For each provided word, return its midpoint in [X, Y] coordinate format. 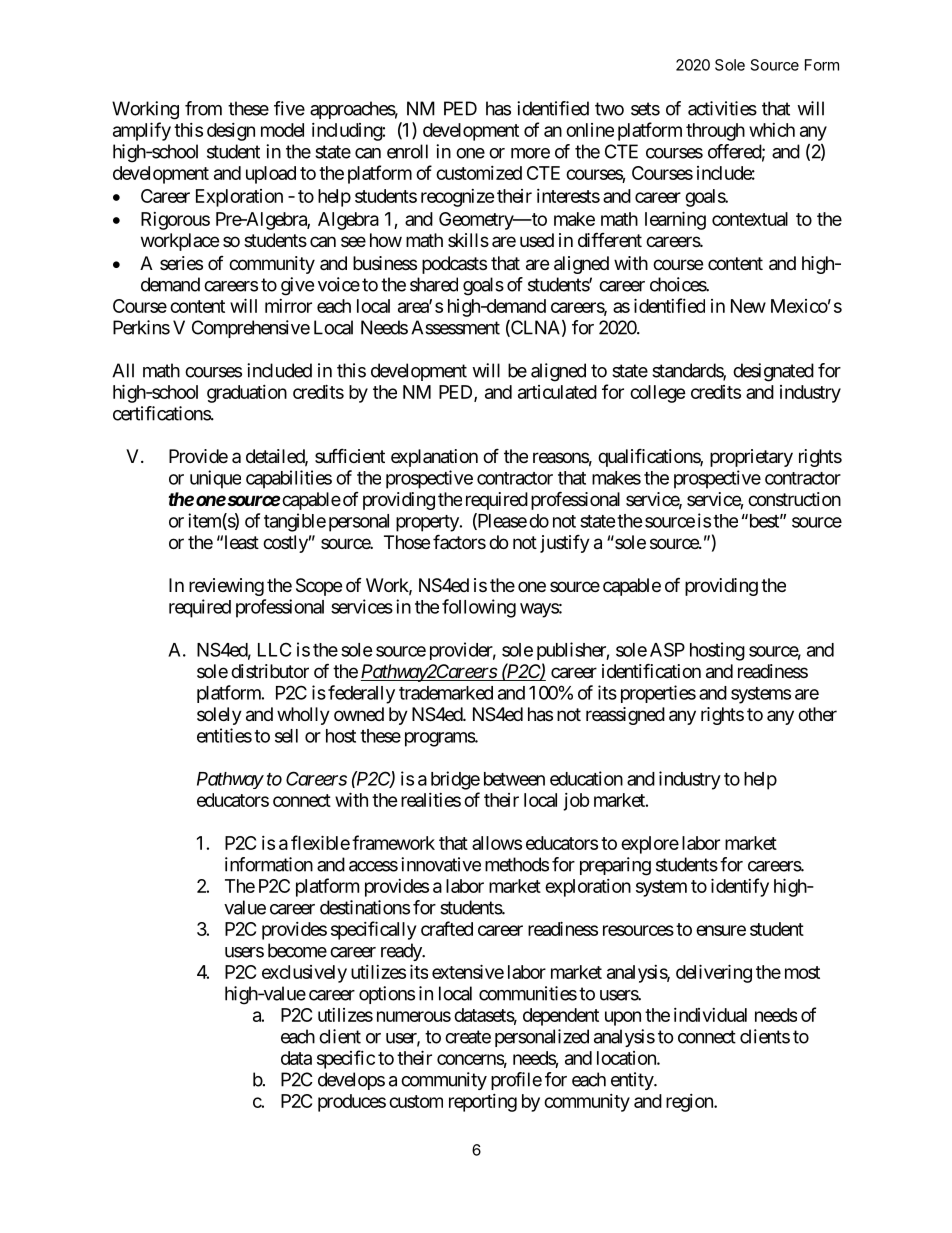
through [715, 132]
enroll [407, 151]
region [690, 1103]
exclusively [304, 974]
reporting [483, 1103]
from [203, 108]
